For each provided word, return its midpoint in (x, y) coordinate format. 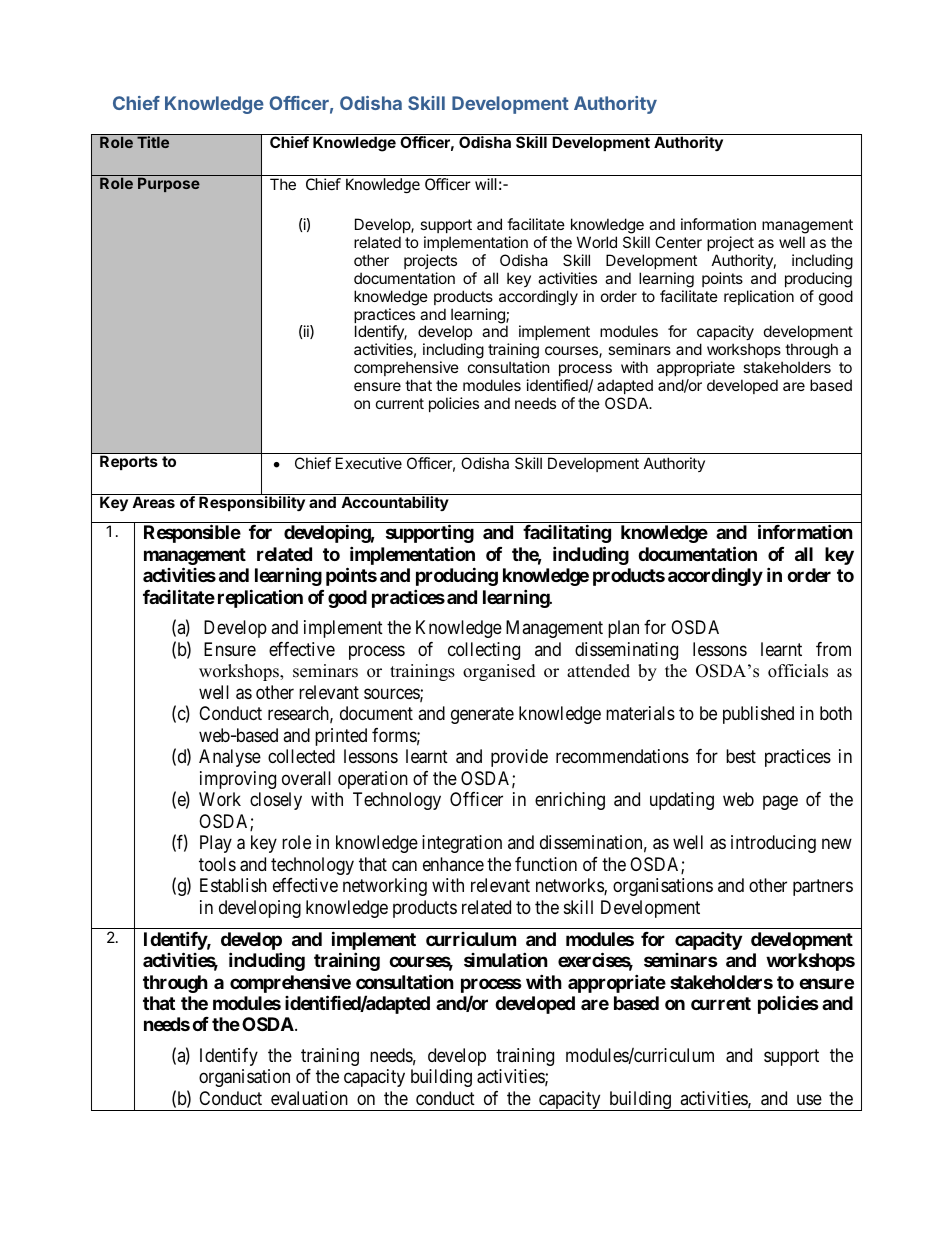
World (597, 242)
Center (678, 242)
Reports (128, 463)
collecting (484, 651)
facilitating (567, 534)
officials (798, 671)
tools (217, 864)
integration (462, 844)
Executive (369, 463)
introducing (773, 844)
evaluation (309, 1098)
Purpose (169, 184)
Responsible (192, 534)
